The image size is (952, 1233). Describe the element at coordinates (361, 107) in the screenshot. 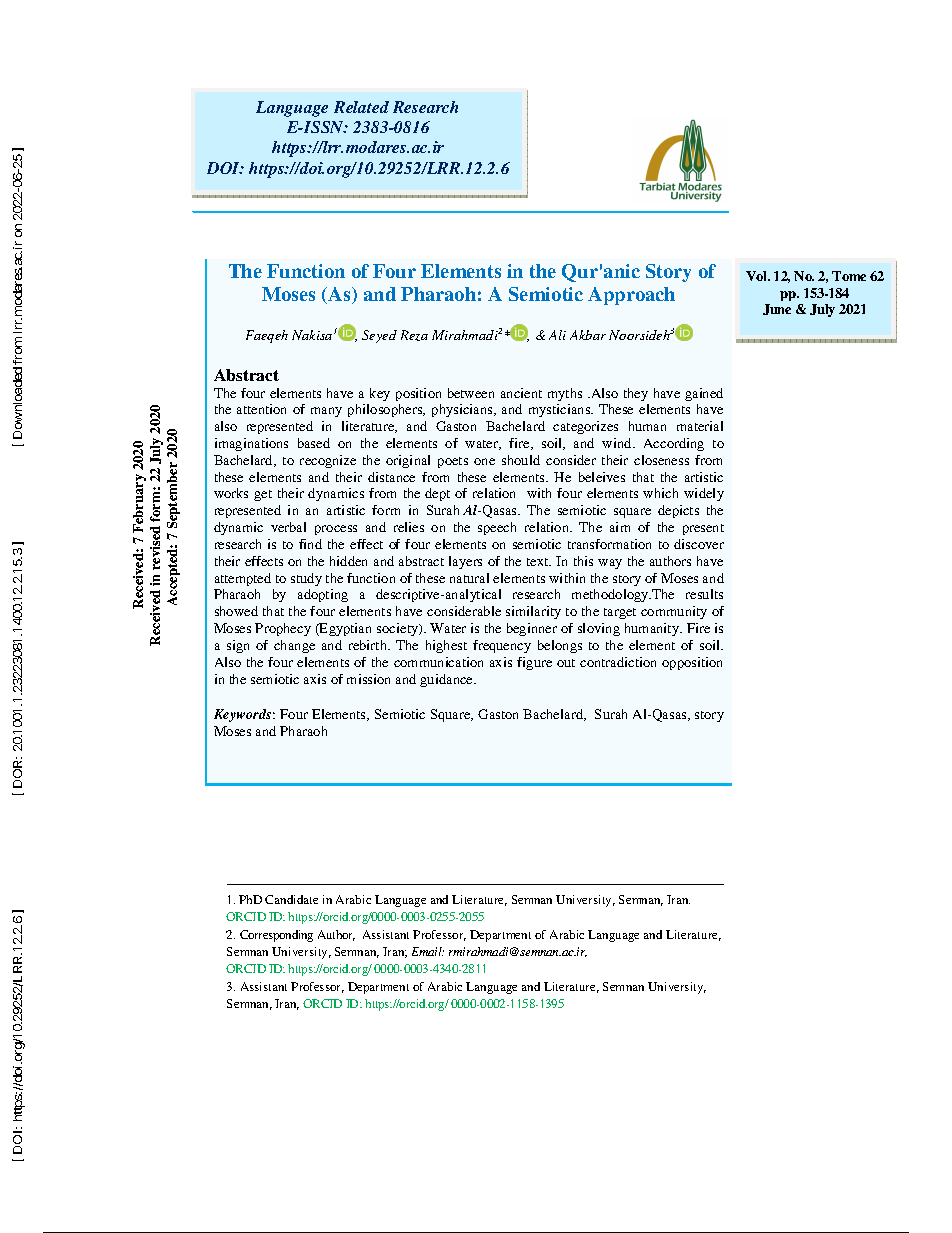

I see `Related` at that location.
